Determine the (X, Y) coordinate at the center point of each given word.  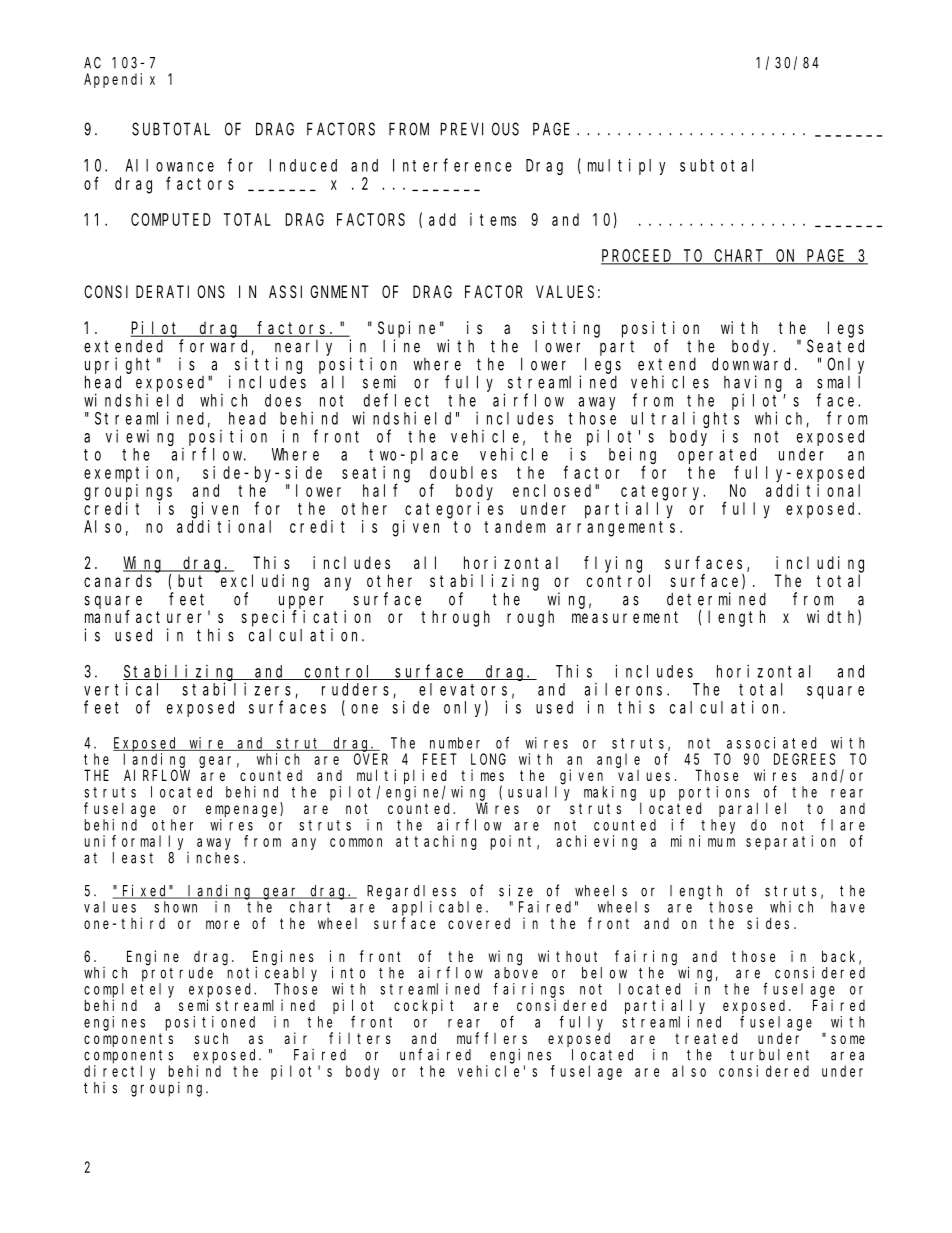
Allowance (169, 165)
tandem (514, 526)
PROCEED (638, 257)
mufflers (492, 1038)
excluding (265, 582)
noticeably (272, 974)
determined (716, 599)
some (848, 1039)
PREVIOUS (479, 129)
